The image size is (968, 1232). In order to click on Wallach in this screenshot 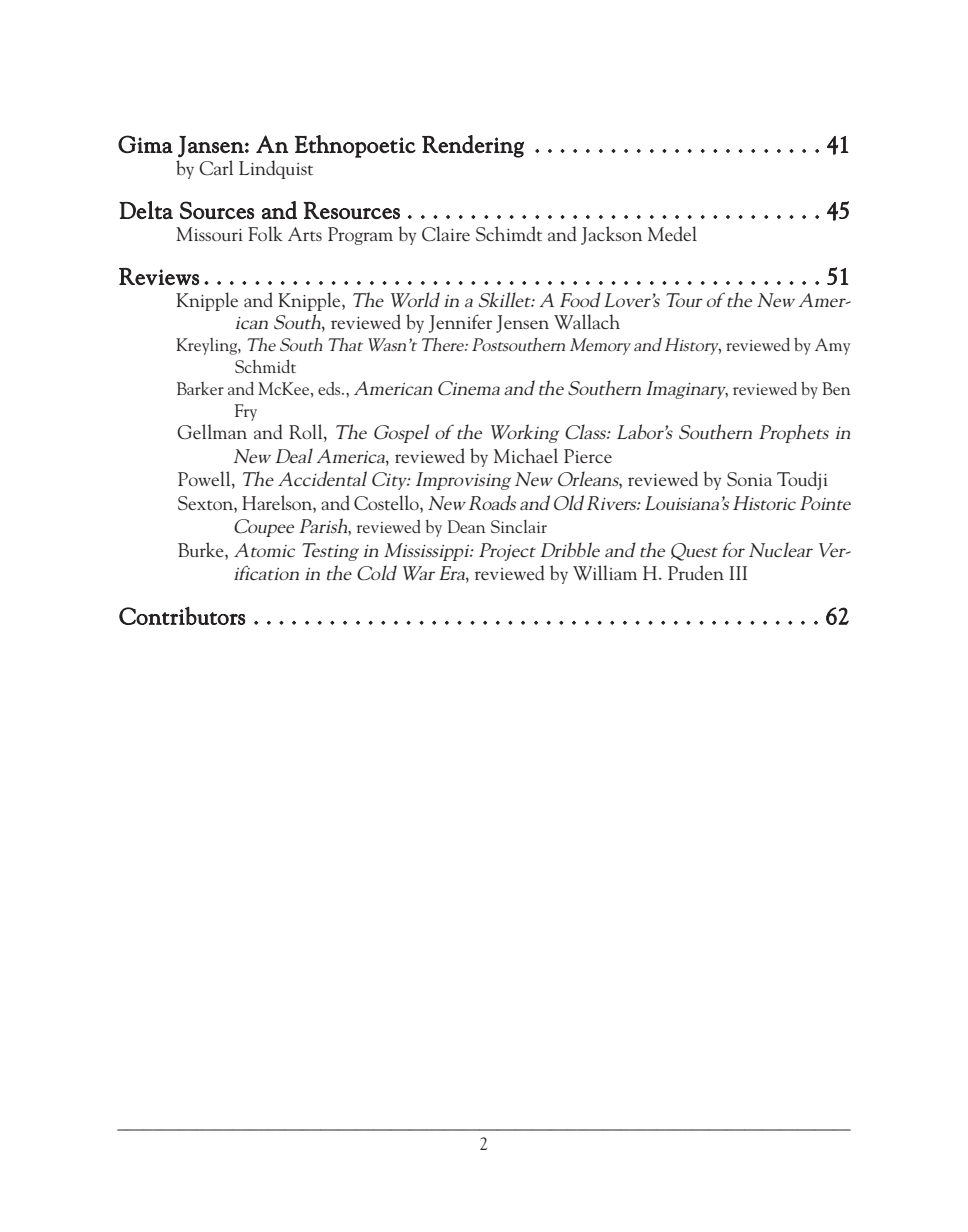, I will do `click(587, 321)`.
